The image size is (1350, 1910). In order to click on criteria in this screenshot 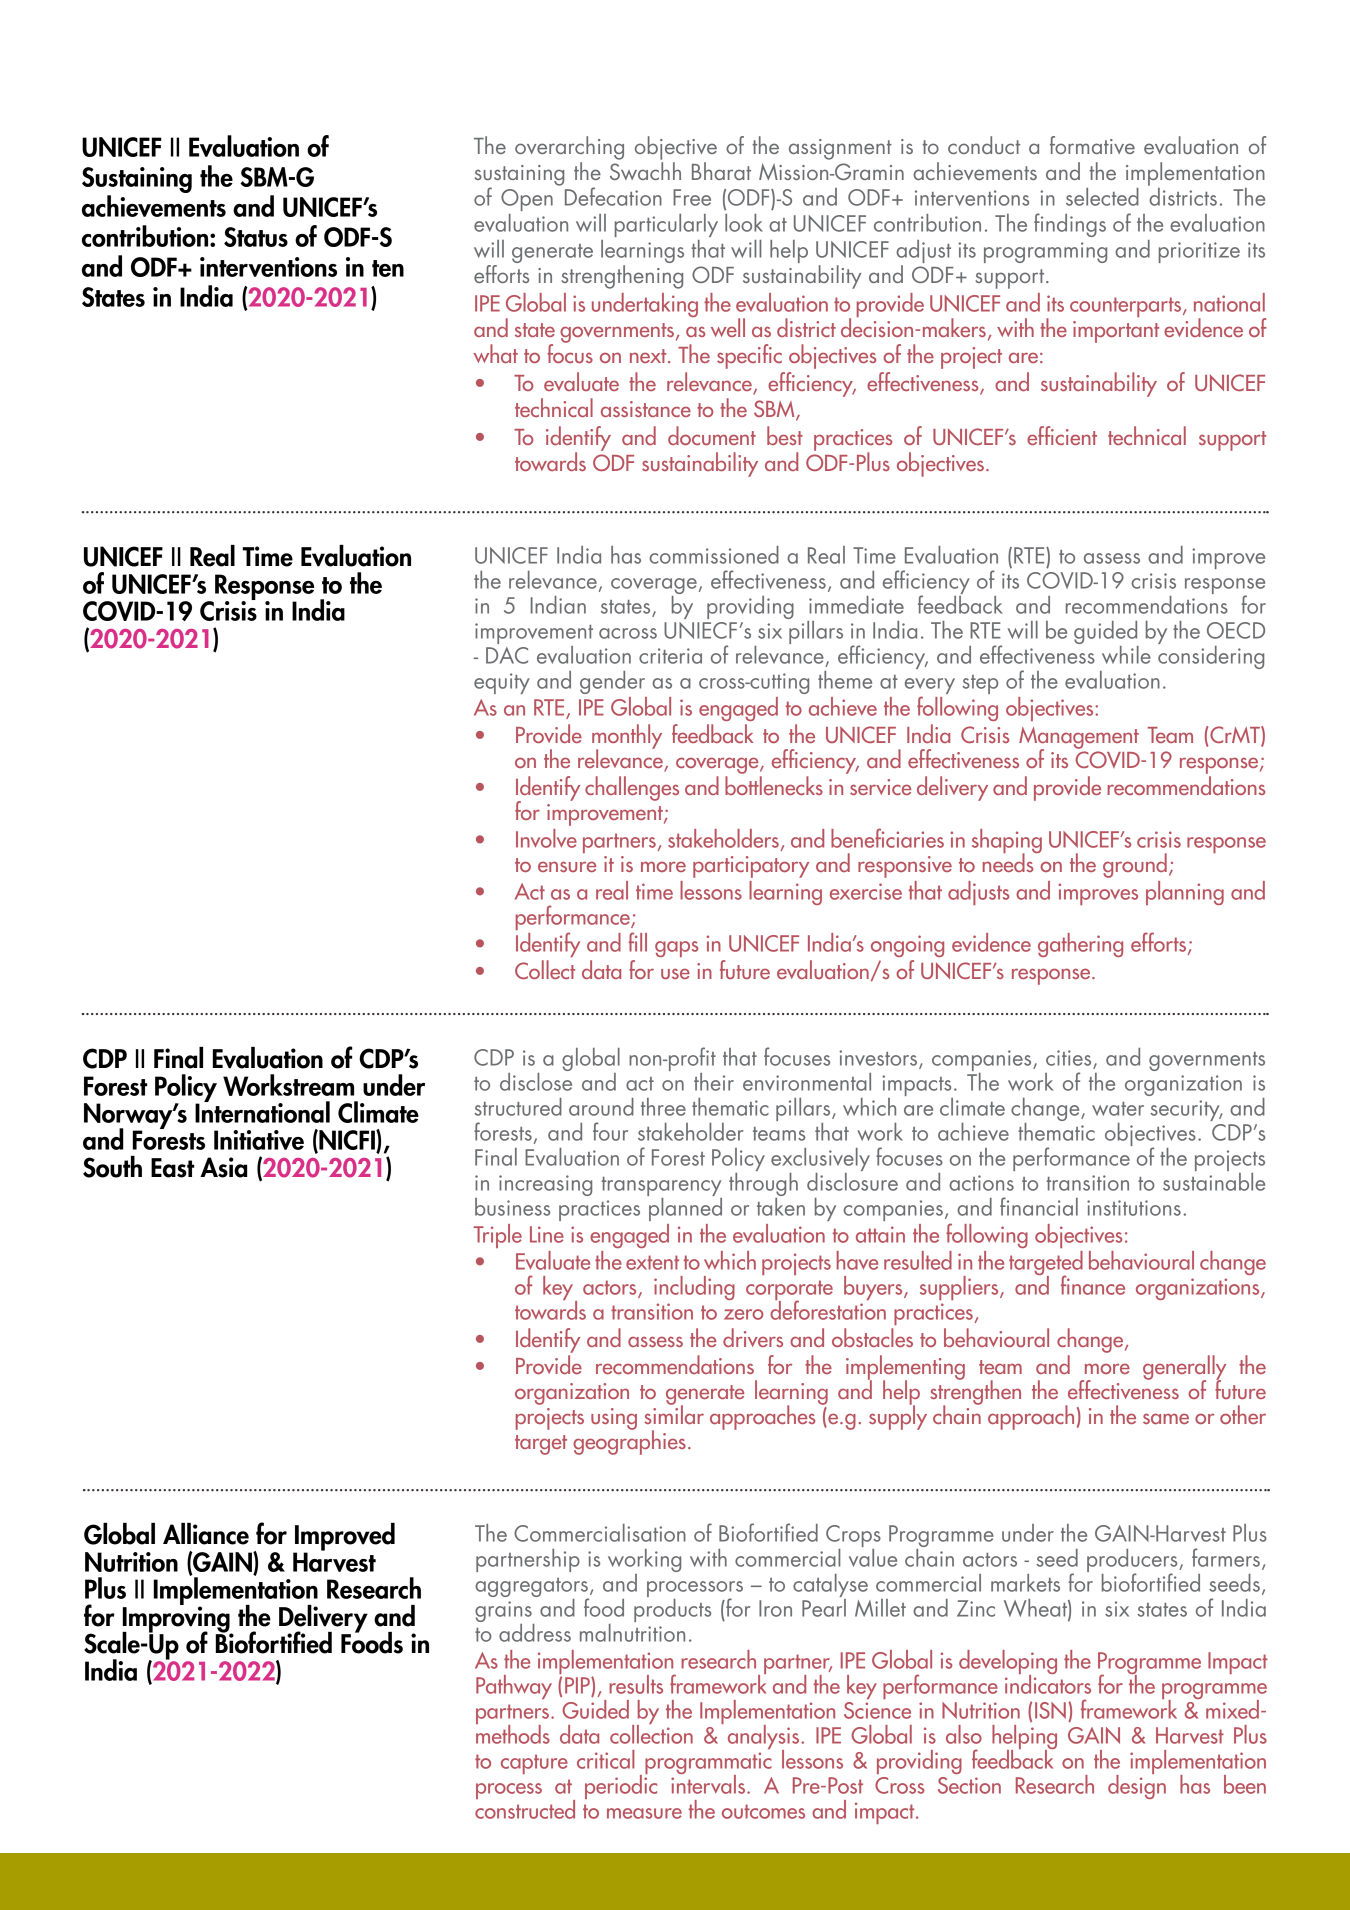, I will do `click(670, 656)`.
